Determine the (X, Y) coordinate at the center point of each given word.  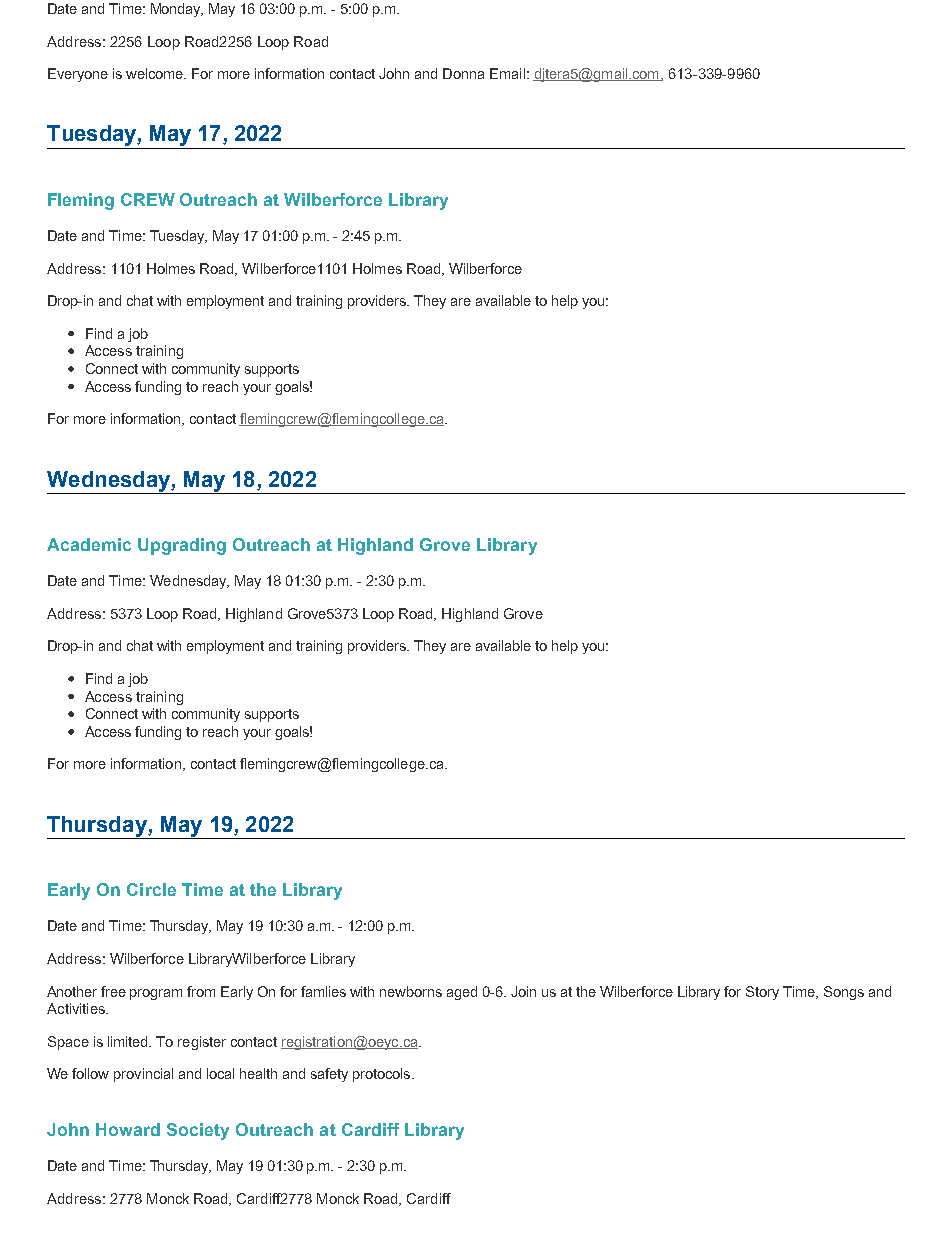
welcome (156, 73)
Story (762, 993)
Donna (463, 73)
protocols (383, 1075)
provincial (143, 1075)
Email (507, 73)
